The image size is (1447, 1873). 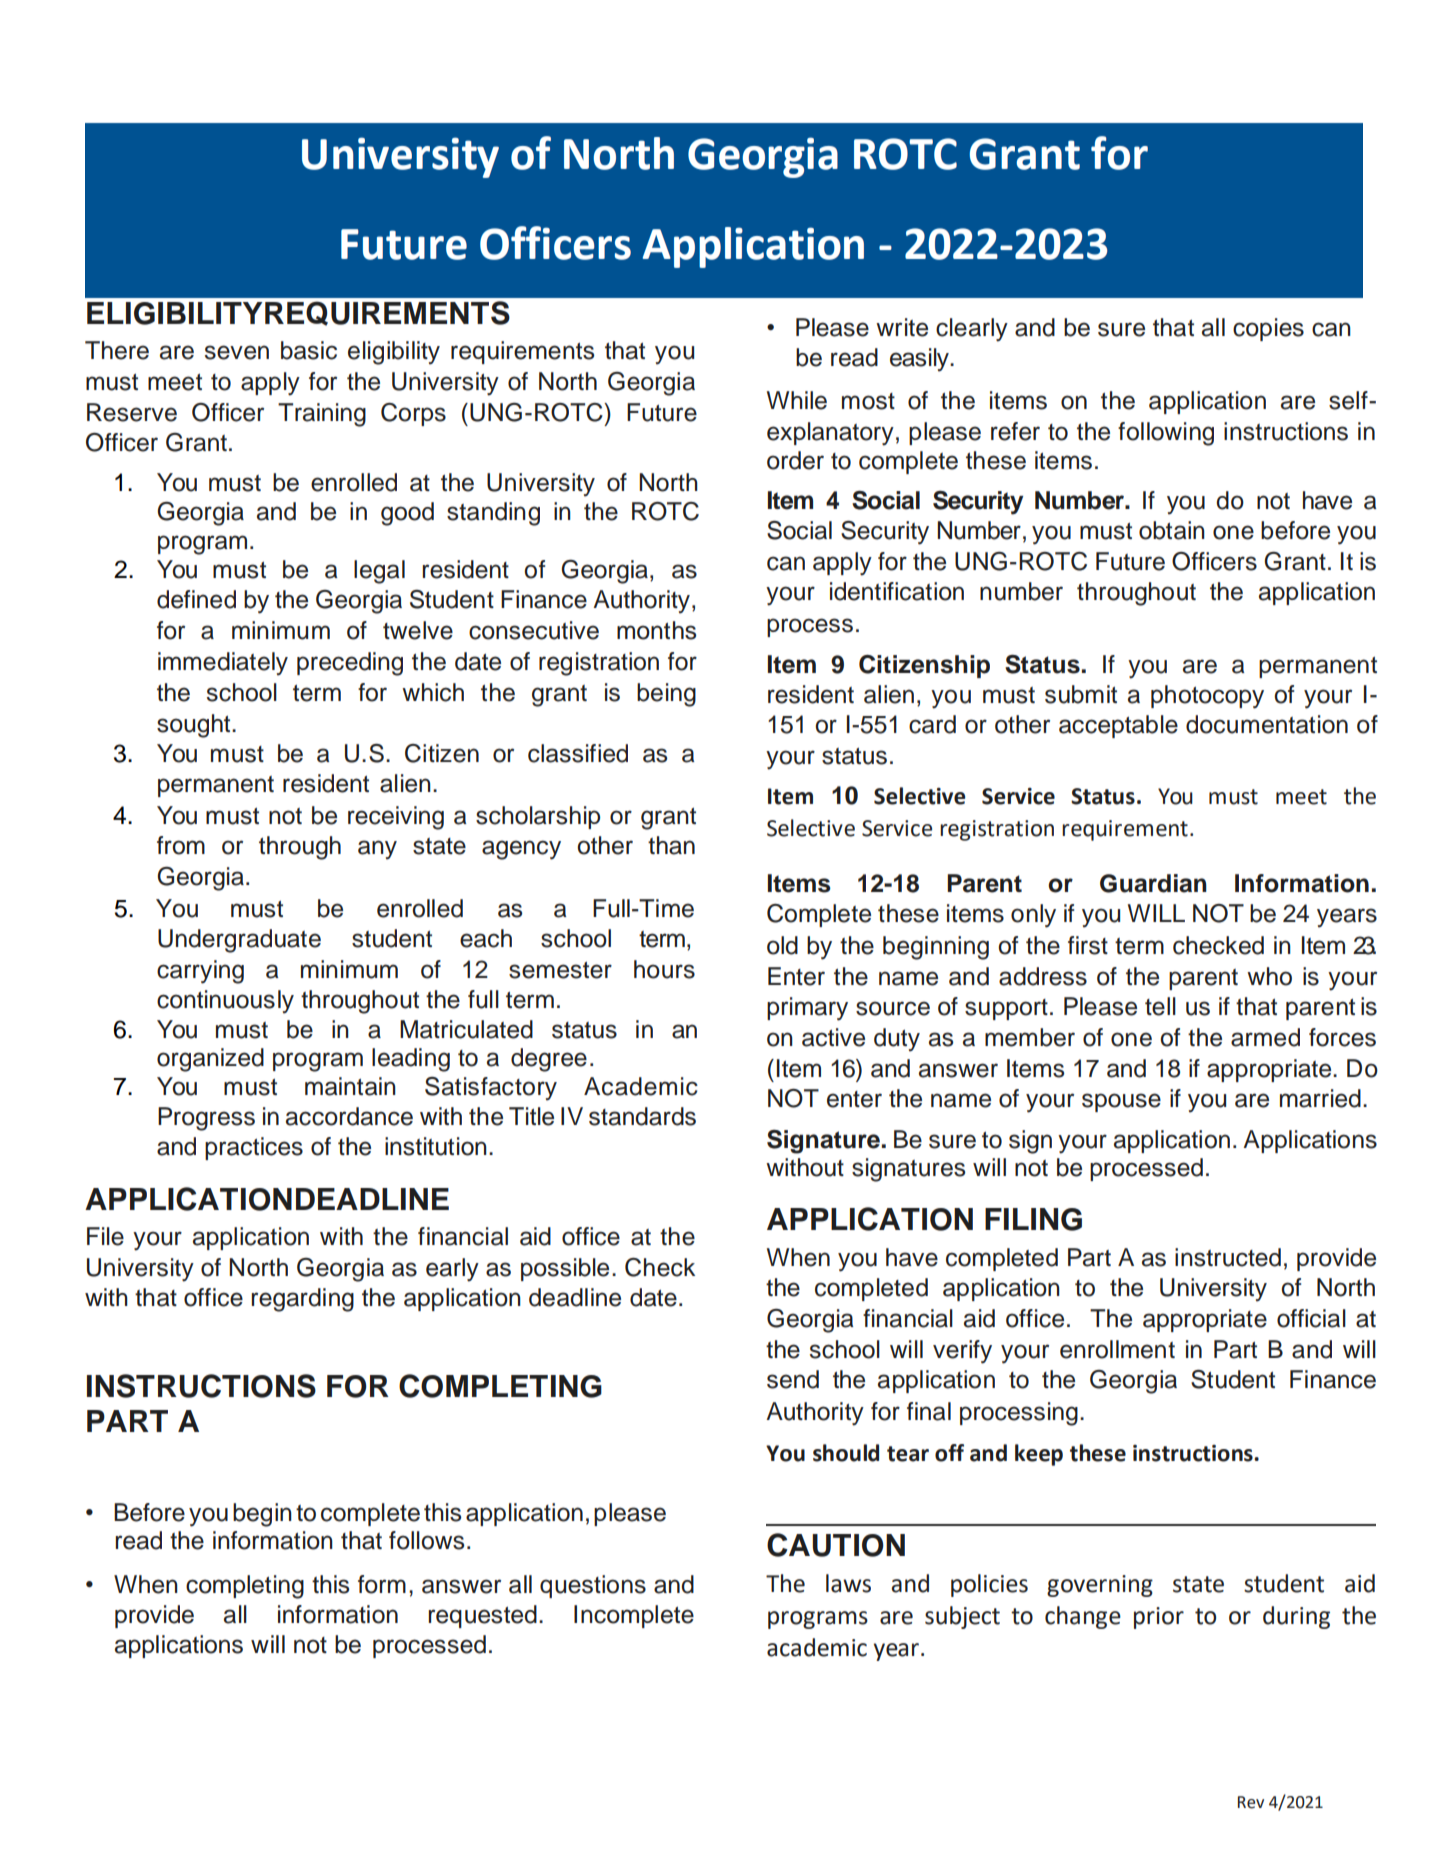 I want to click on While, so click(x=797, y=400).
